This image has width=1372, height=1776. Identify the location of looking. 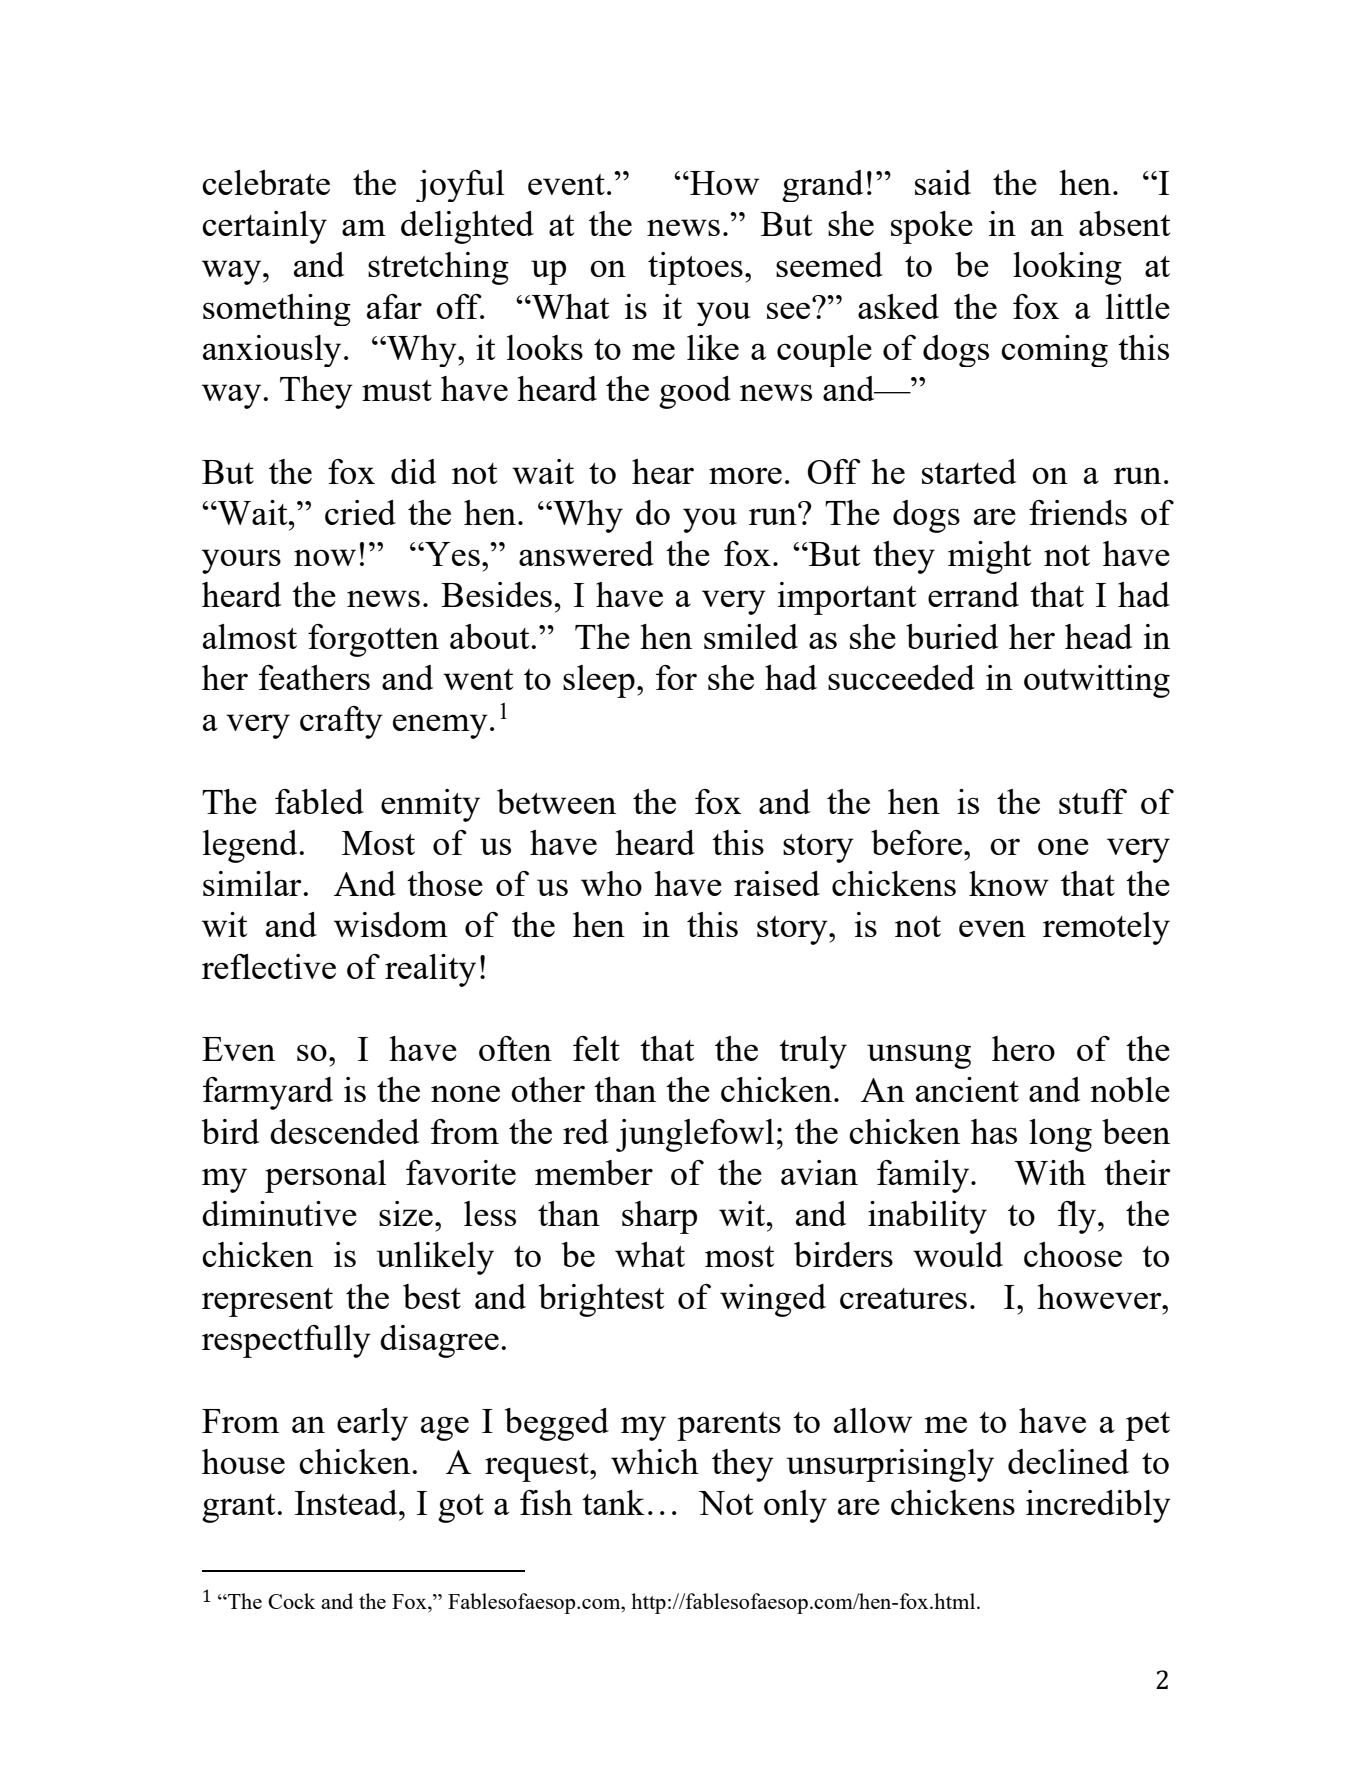
(1067, 268).
